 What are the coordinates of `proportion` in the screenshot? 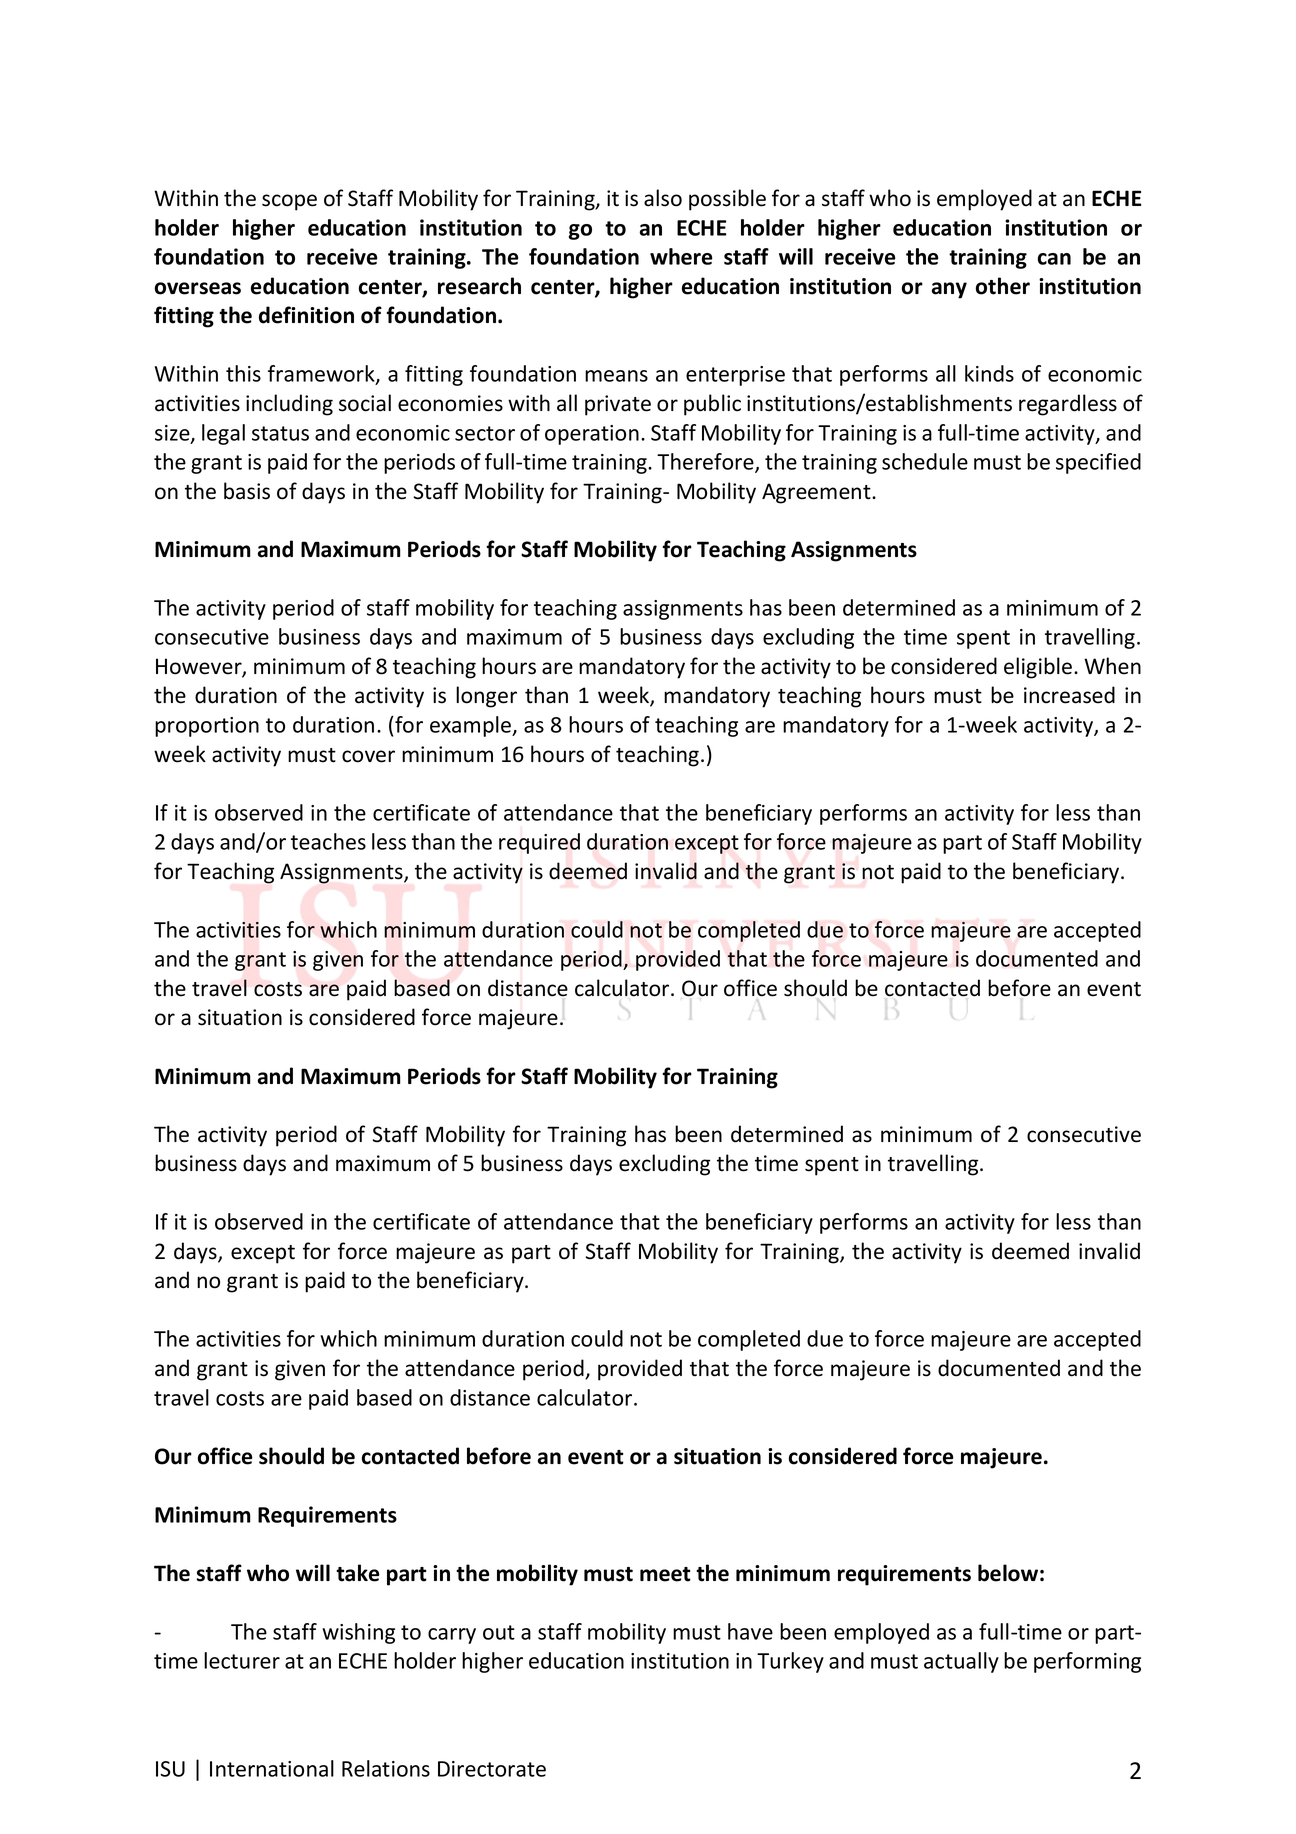 It's located at (207, 727).
